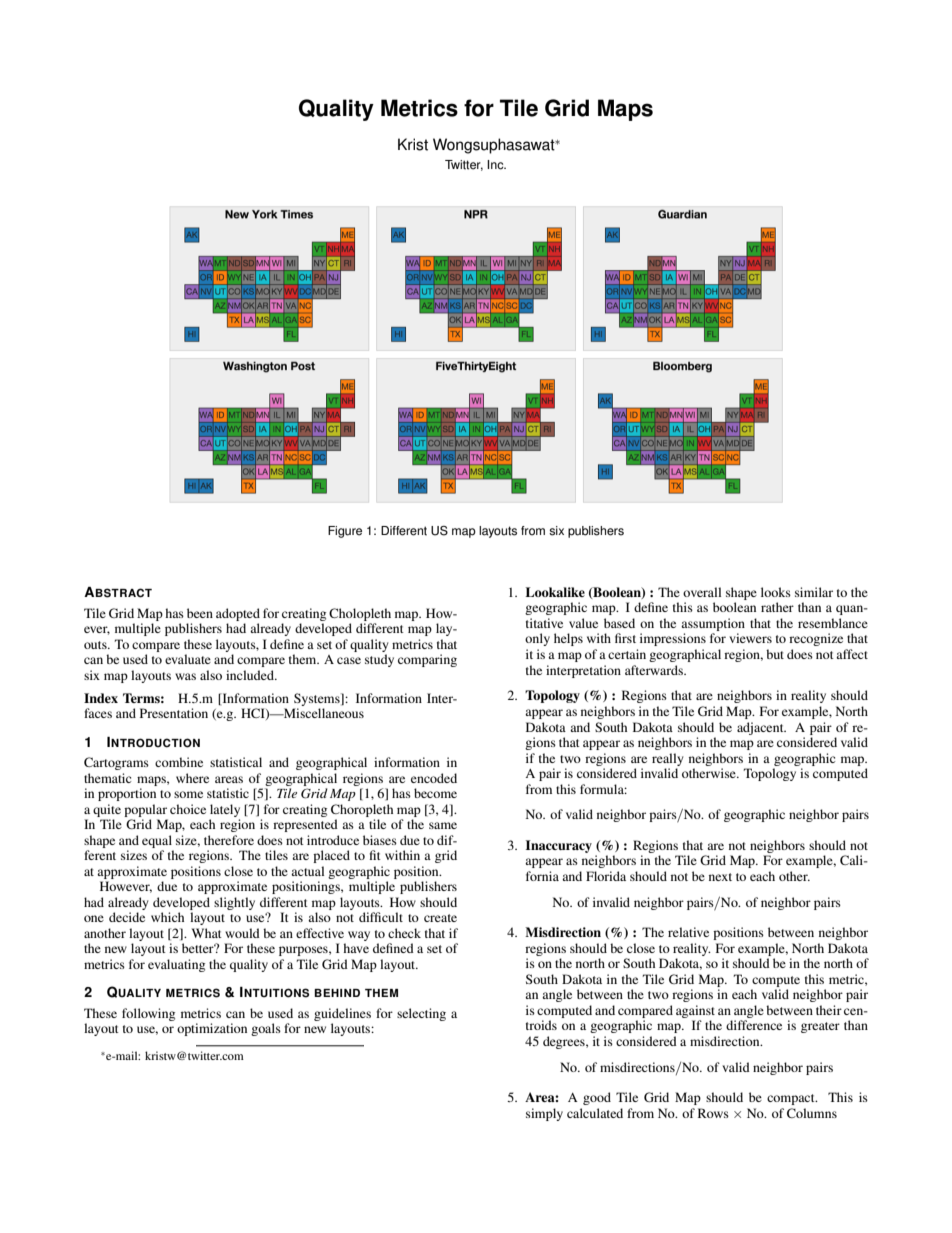 The image size is (952, 1233). What do you see at coordinates (345, 532) in the image?
I see `Figure` at bounding box center [345, 532].
